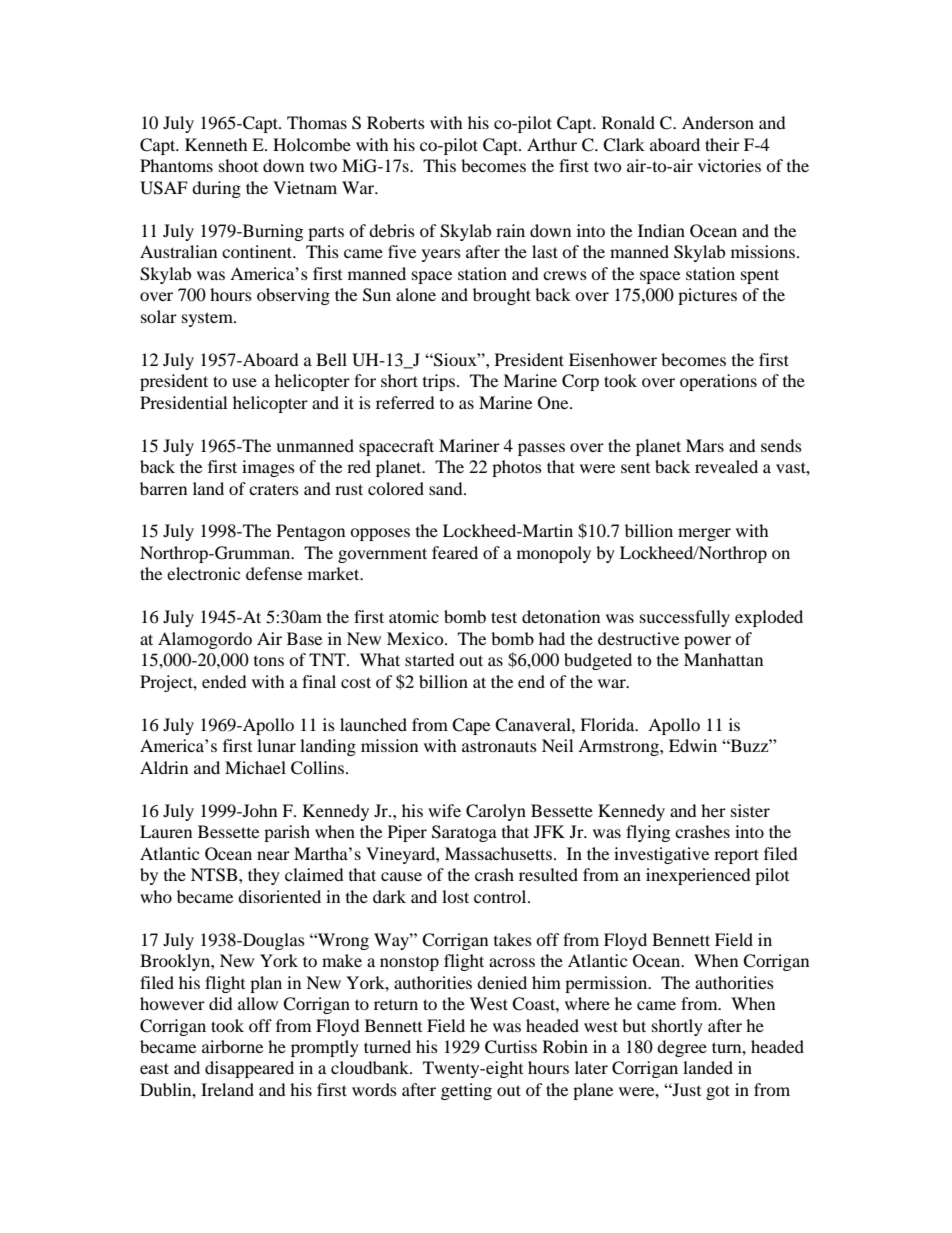 The image size is (952, 1233). I want to click on test, so click(504, 617).
